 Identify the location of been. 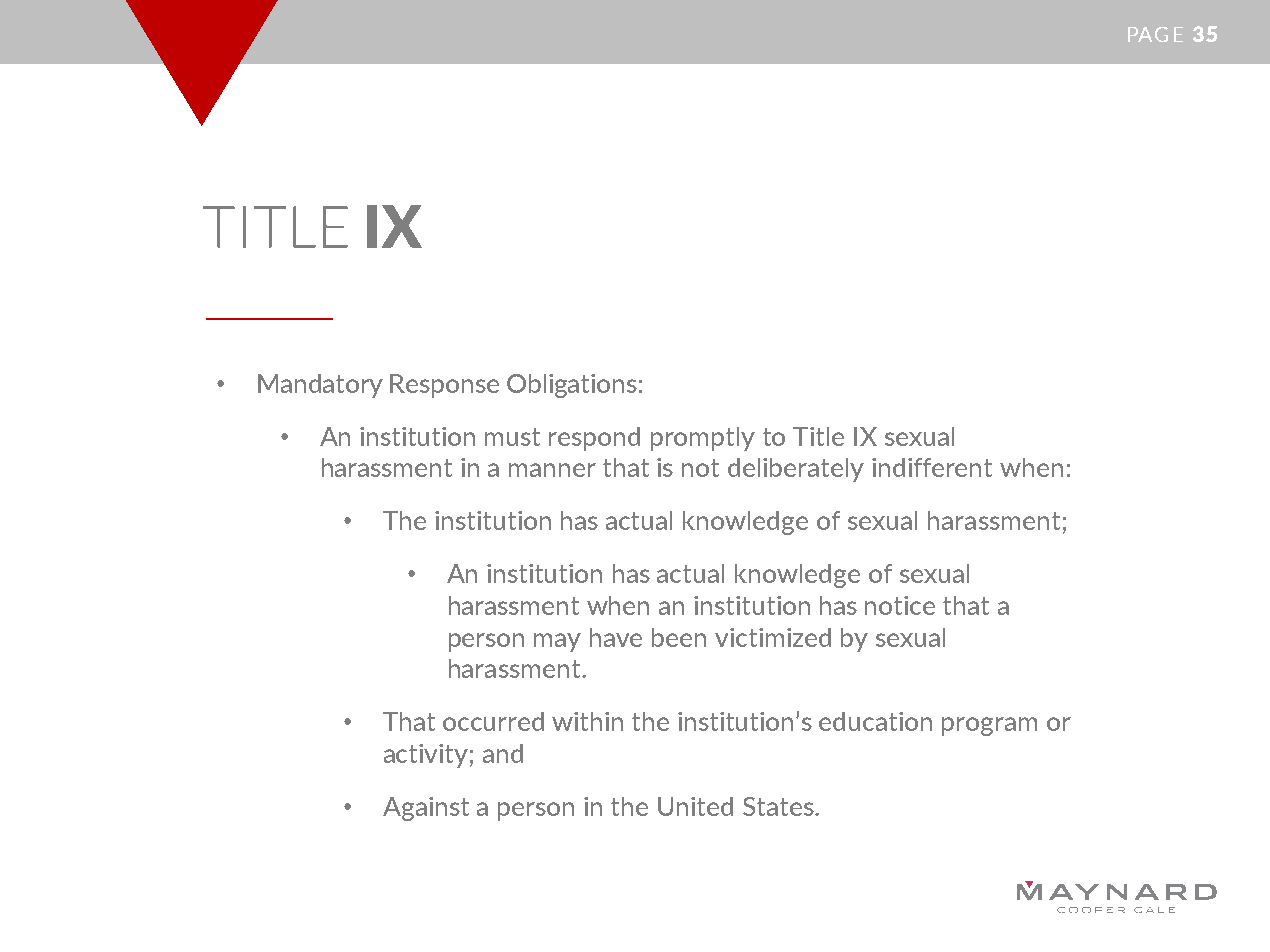
(679, 637).
